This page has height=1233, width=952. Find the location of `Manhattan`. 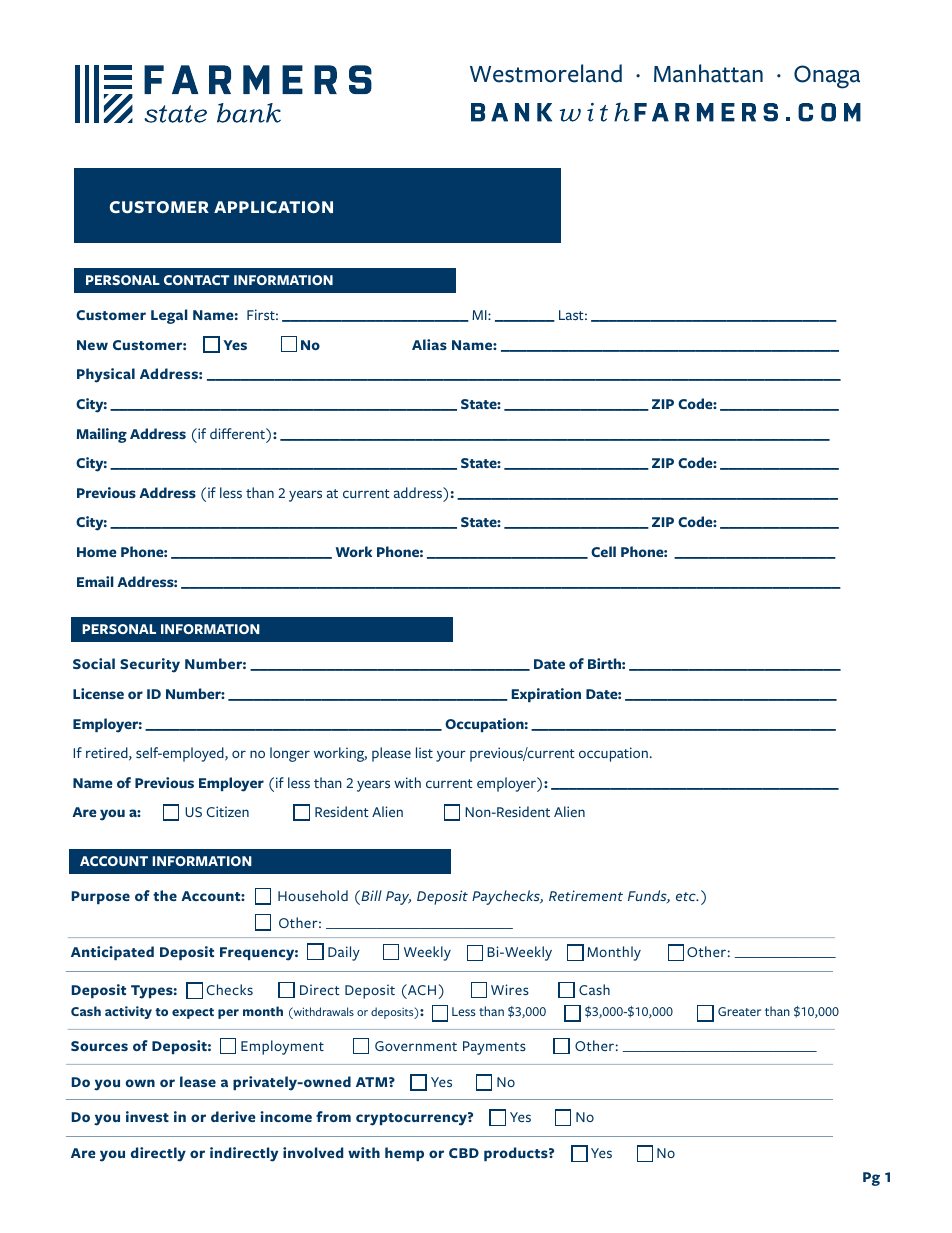

Manhattan is located at coordinates (708, 73).
